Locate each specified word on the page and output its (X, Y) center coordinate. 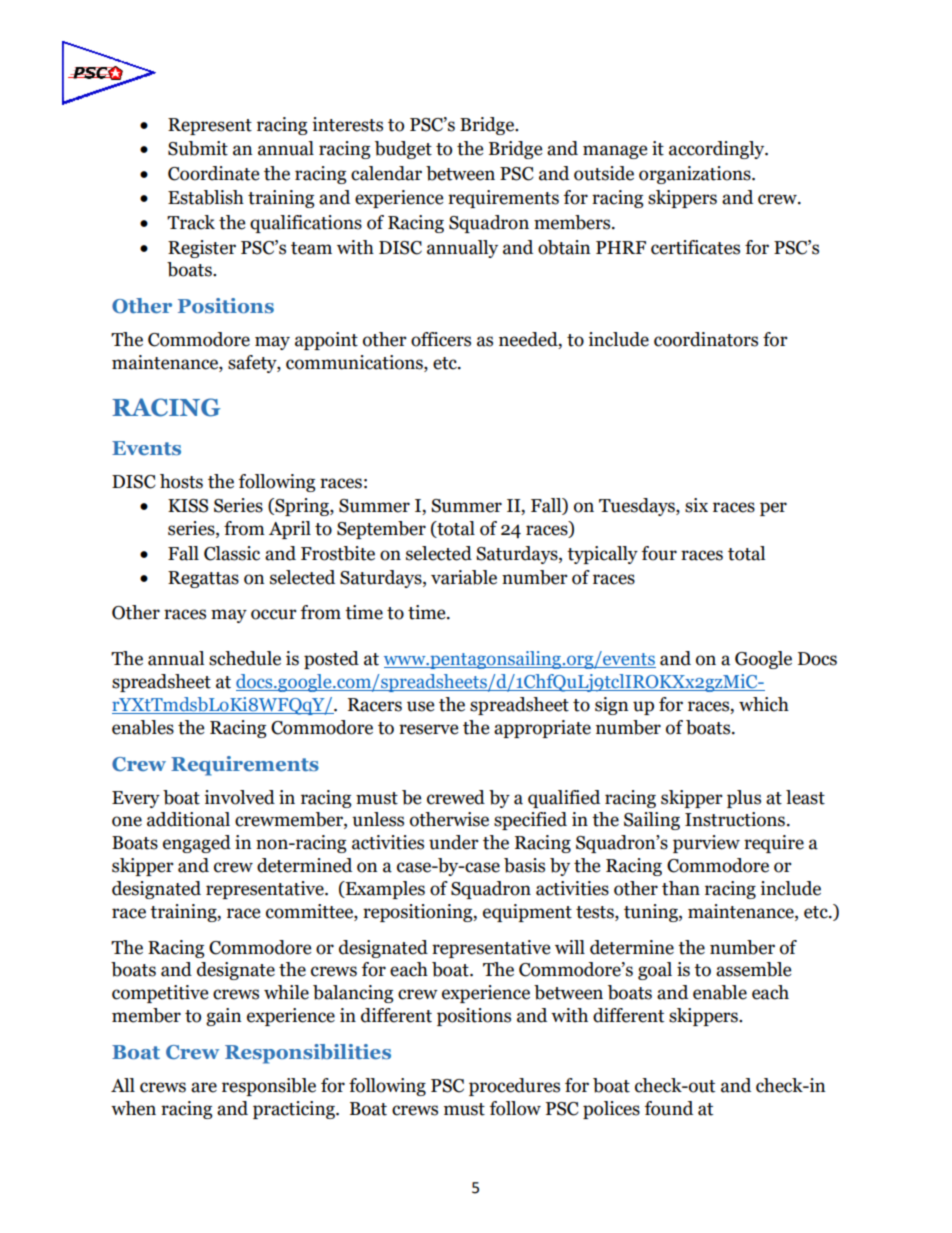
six (696, 505)
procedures (514, 1087)
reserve (428, 729)
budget (403, 150)
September (381, 530)
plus (744, 799)
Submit (198, 148)
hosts (181, 481)
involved (239, 797)
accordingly (718, 150)
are (204, 1087)
